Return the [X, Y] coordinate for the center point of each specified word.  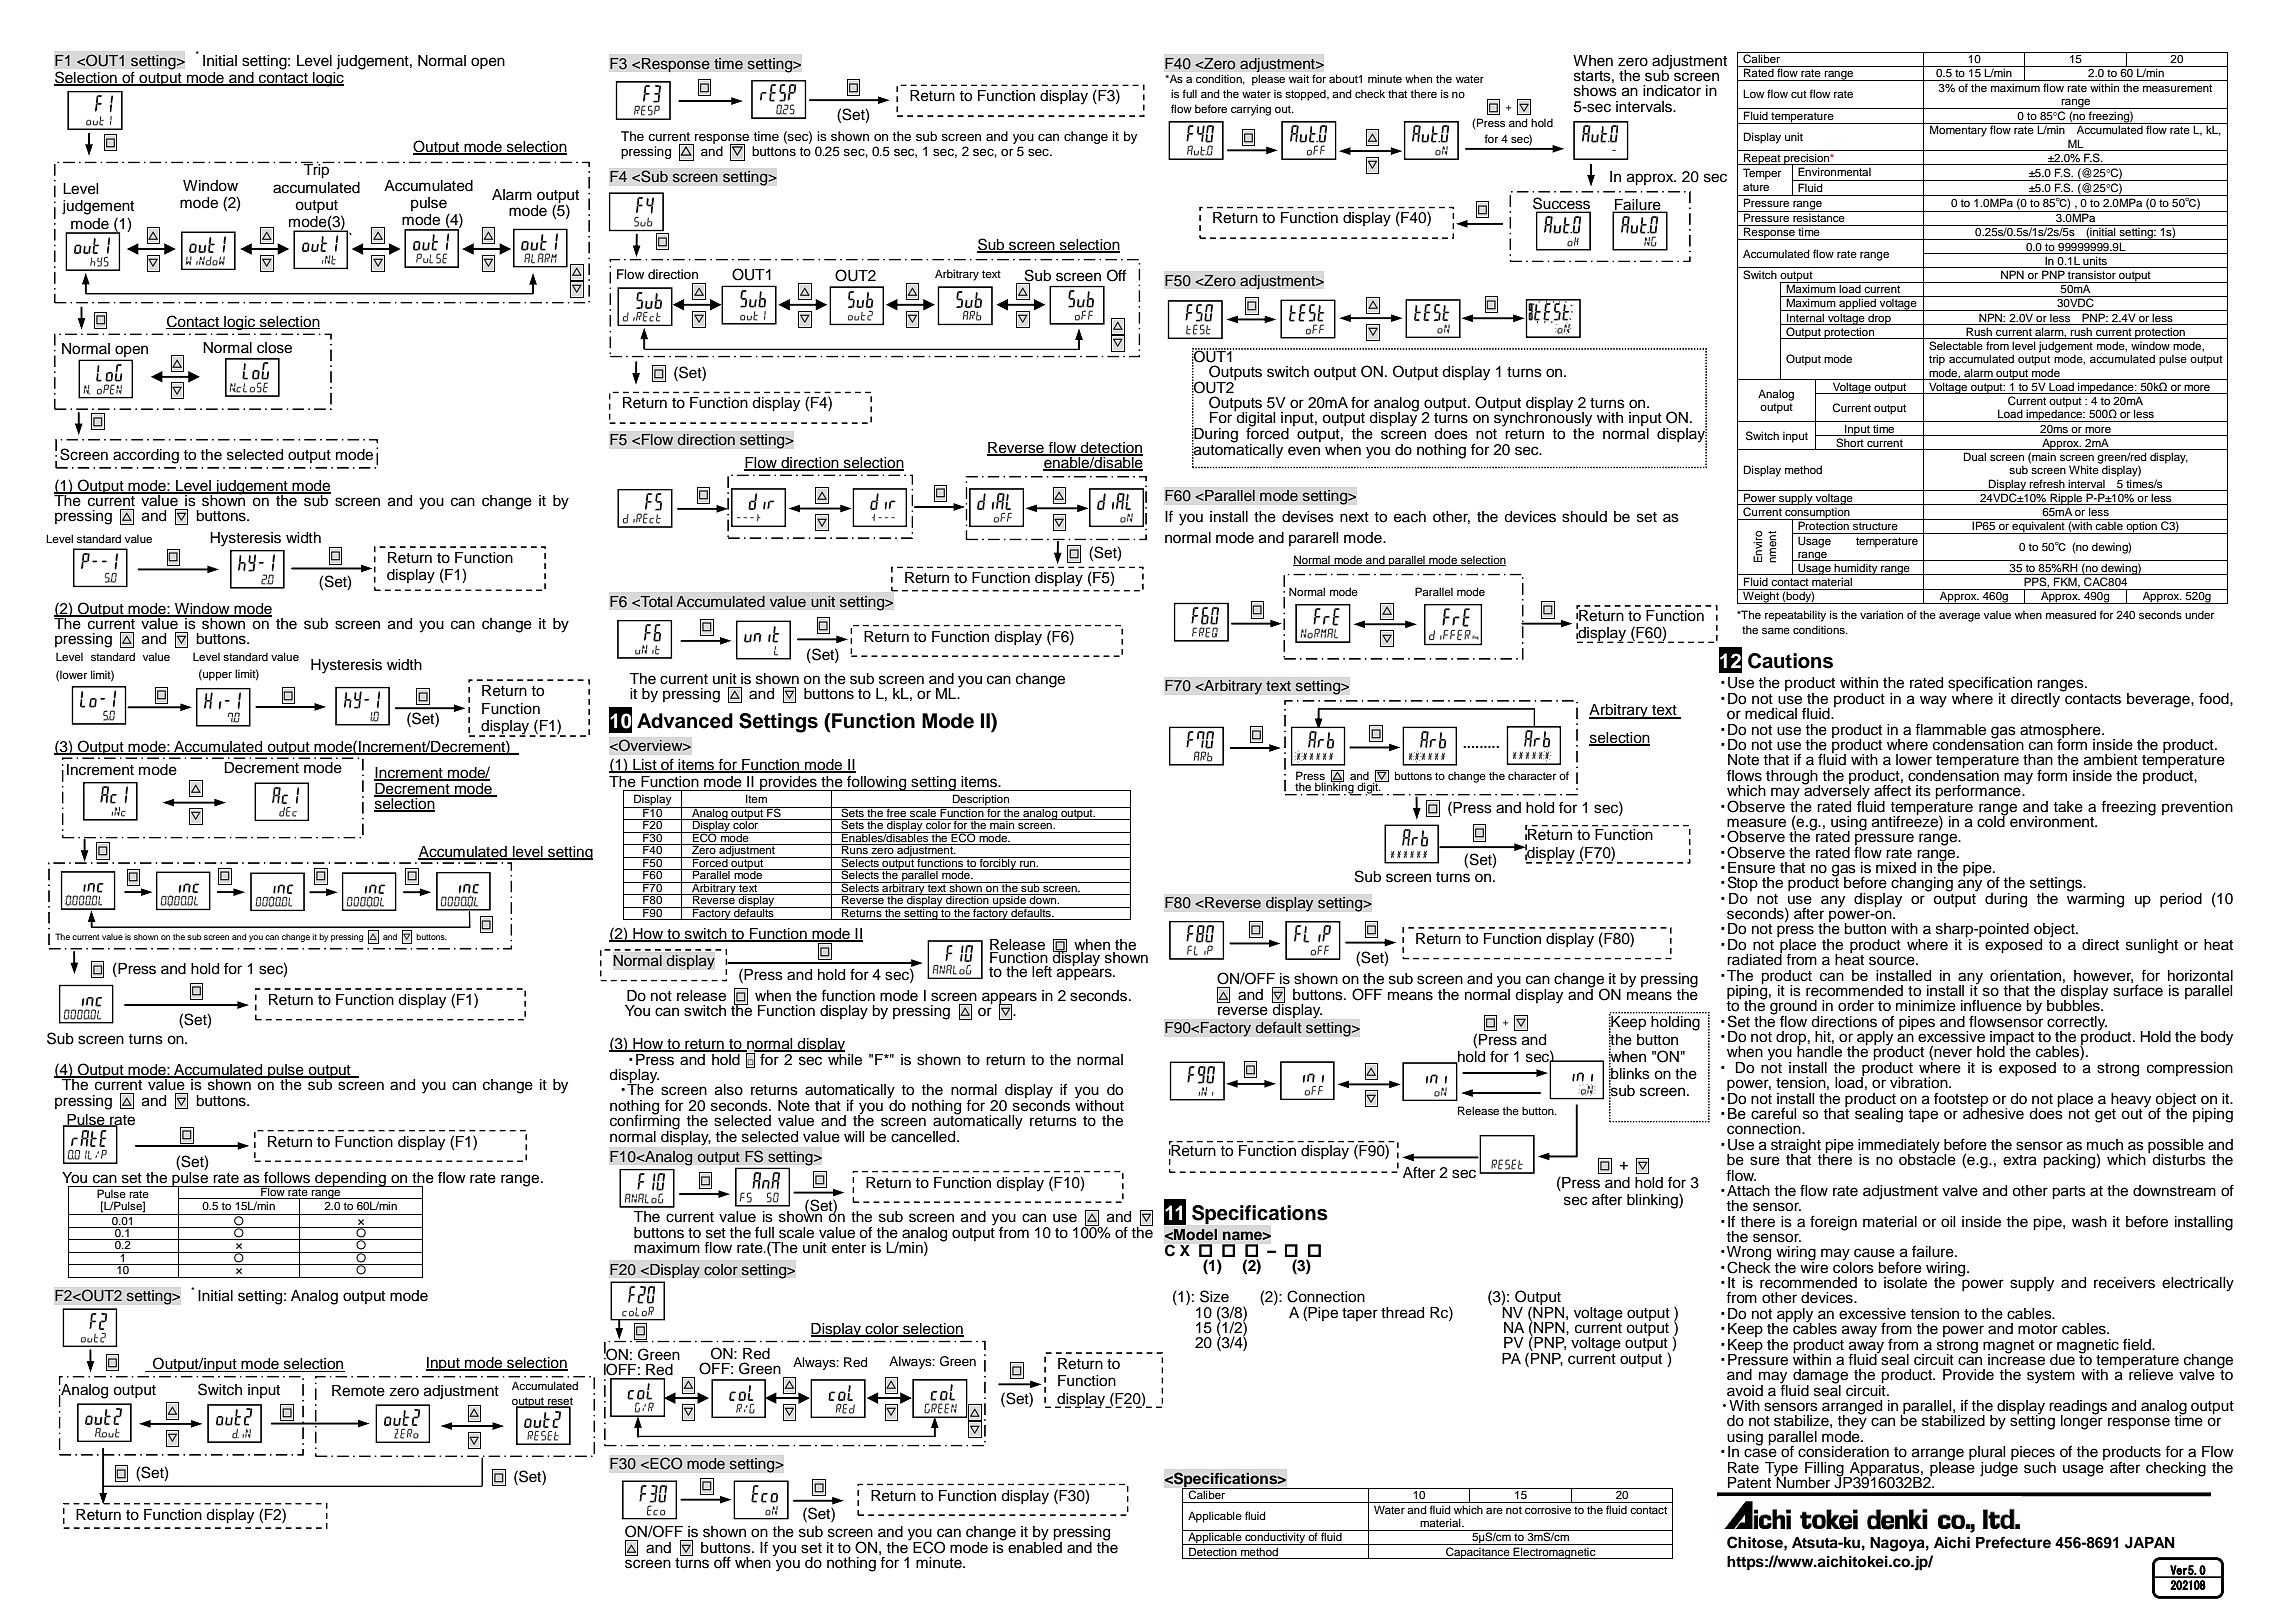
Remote [358, 1391]
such [2040, 1468]
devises [1308, 517]
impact [2012, 1039]
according [146, 456]
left [1042, 970]
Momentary [1958, 131]
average [1959, 617]
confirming [645, 1122]
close [274, 348]
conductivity [1275, 1537]
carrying [1251, 110]
